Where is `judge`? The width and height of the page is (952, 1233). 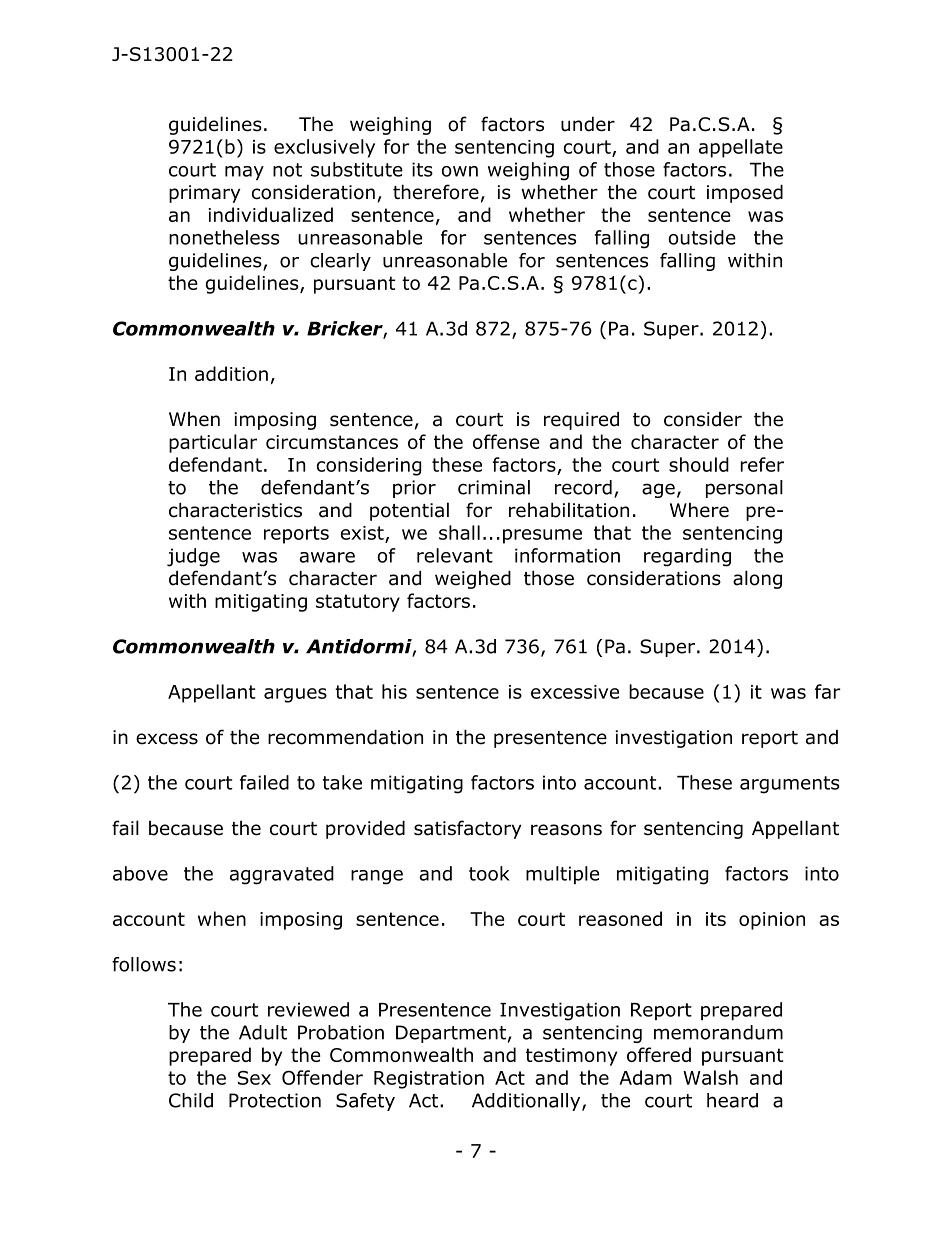
judge is located at coordinates (193, 557).
